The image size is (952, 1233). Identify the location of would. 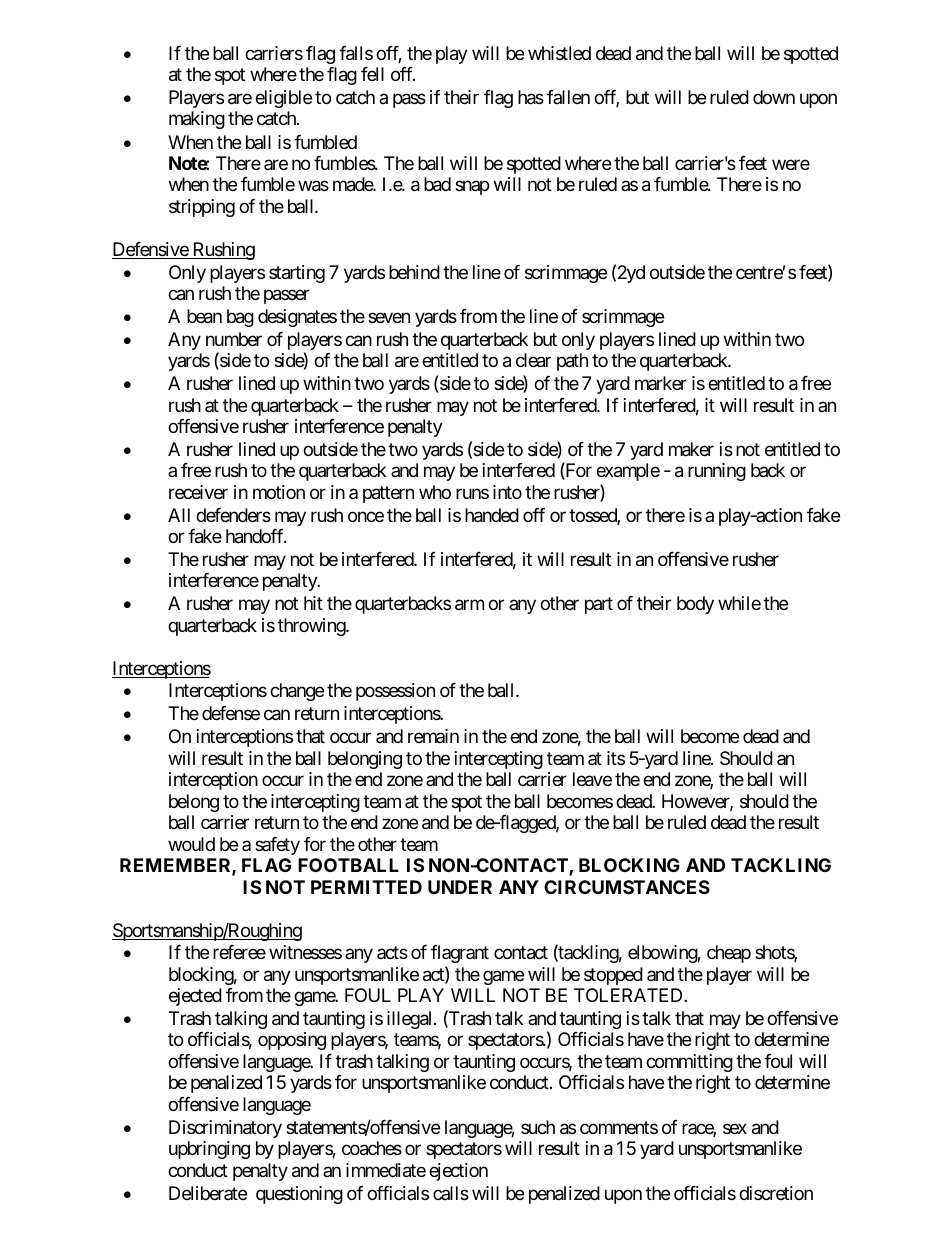
(191, 844).
